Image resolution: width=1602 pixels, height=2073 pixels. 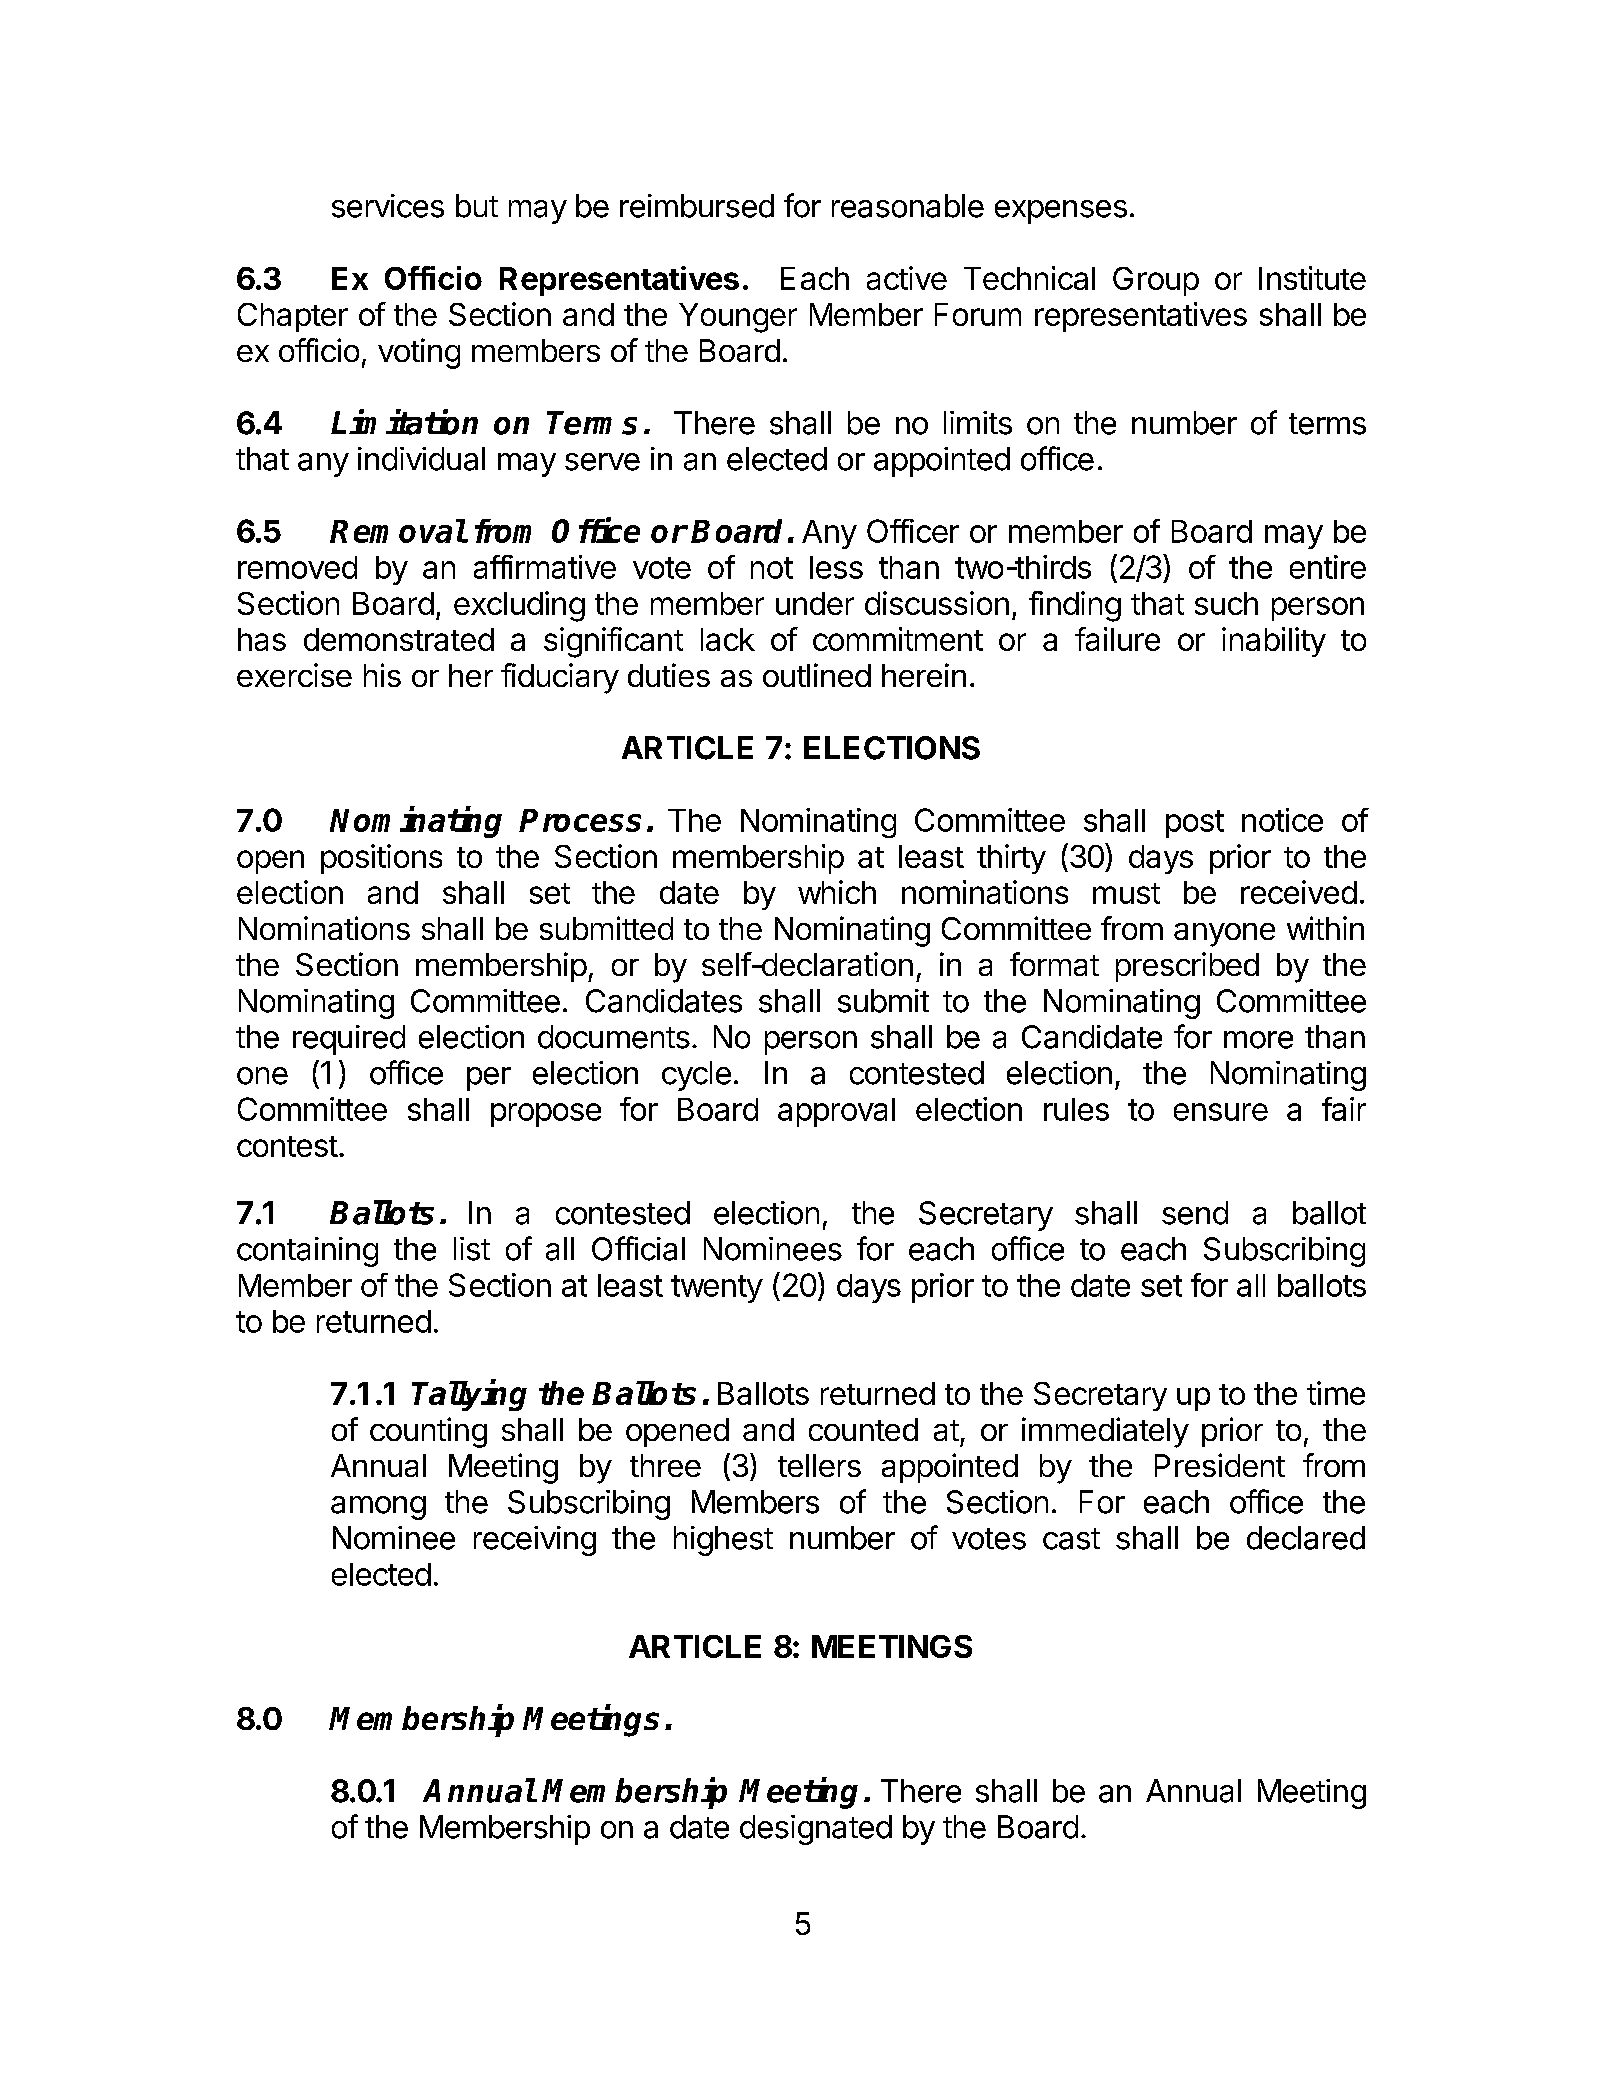 What do you see at coordinates (1258, 1040) in the screenshot?
I see `more` at bounding box center [1258, 1040].
